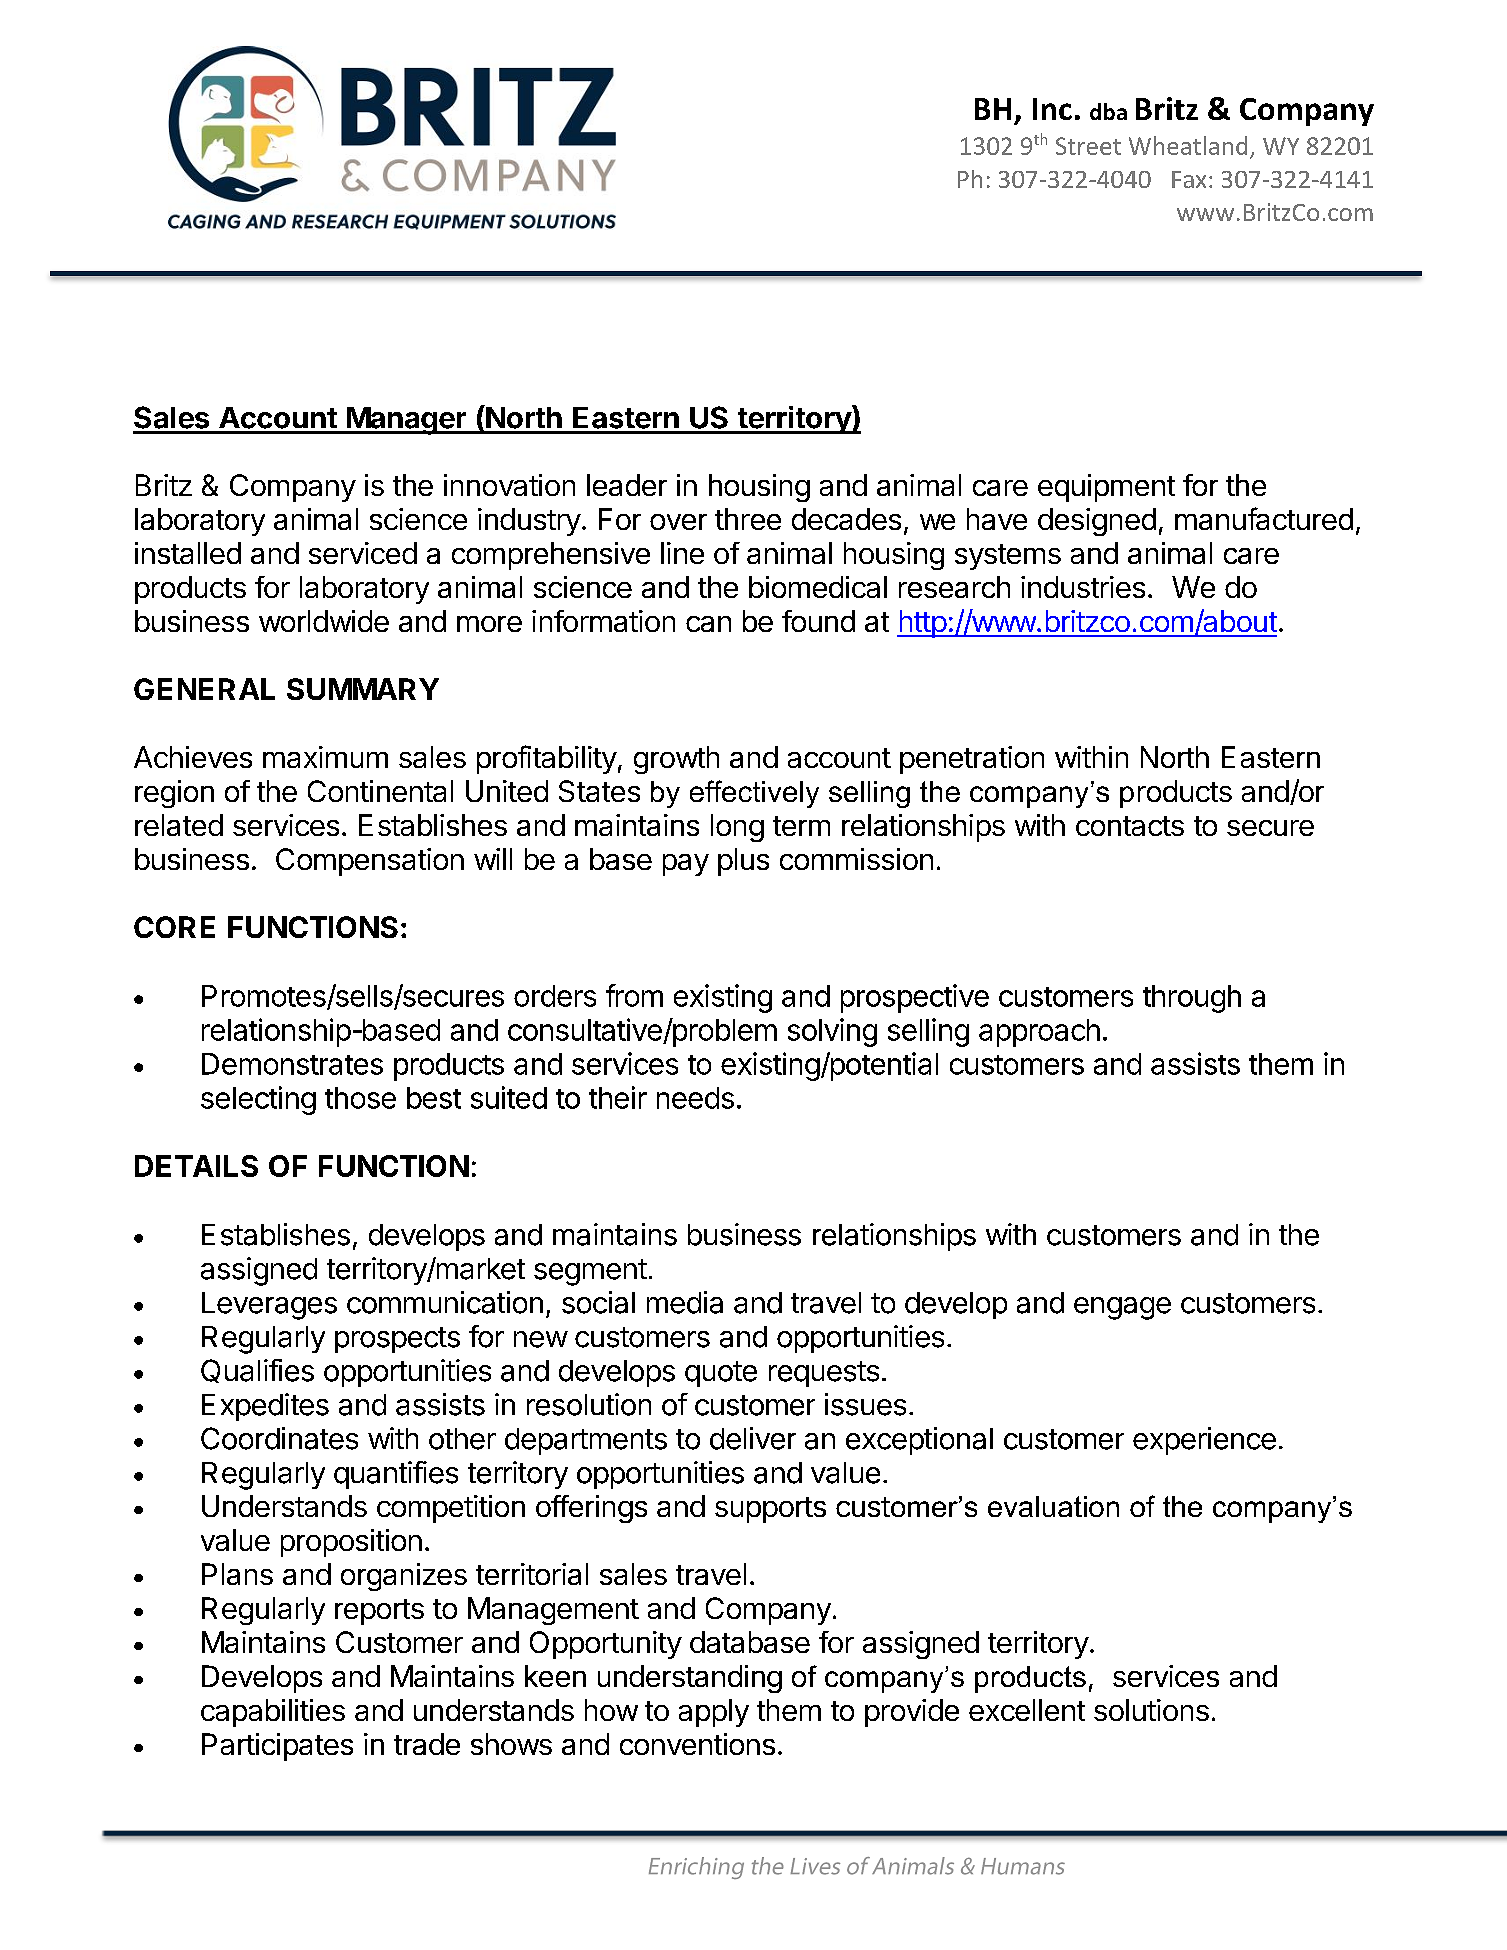 The height and width of the screenshot is (1950, 1507). I want to click on Street, so click(1088, 146).
